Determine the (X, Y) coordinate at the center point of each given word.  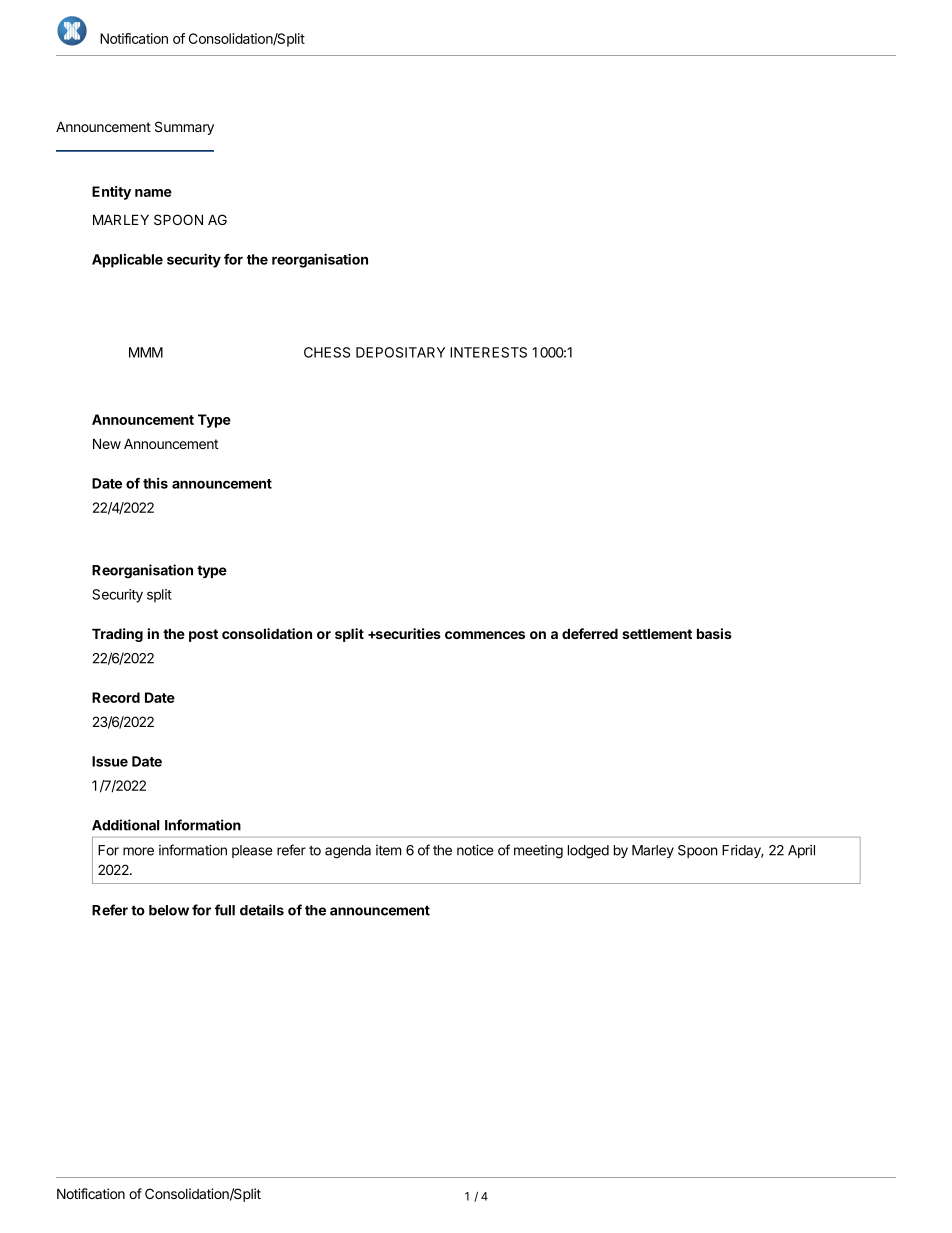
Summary (184, 128)
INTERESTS (488, 352)
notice (475, 850)
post (203, 635)
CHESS (327, 352)
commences (485, 635)
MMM (146, 352)
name (153, 193)
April (801, 851)
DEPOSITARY (400, 352)
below (169, 910)
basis (714, 633)
